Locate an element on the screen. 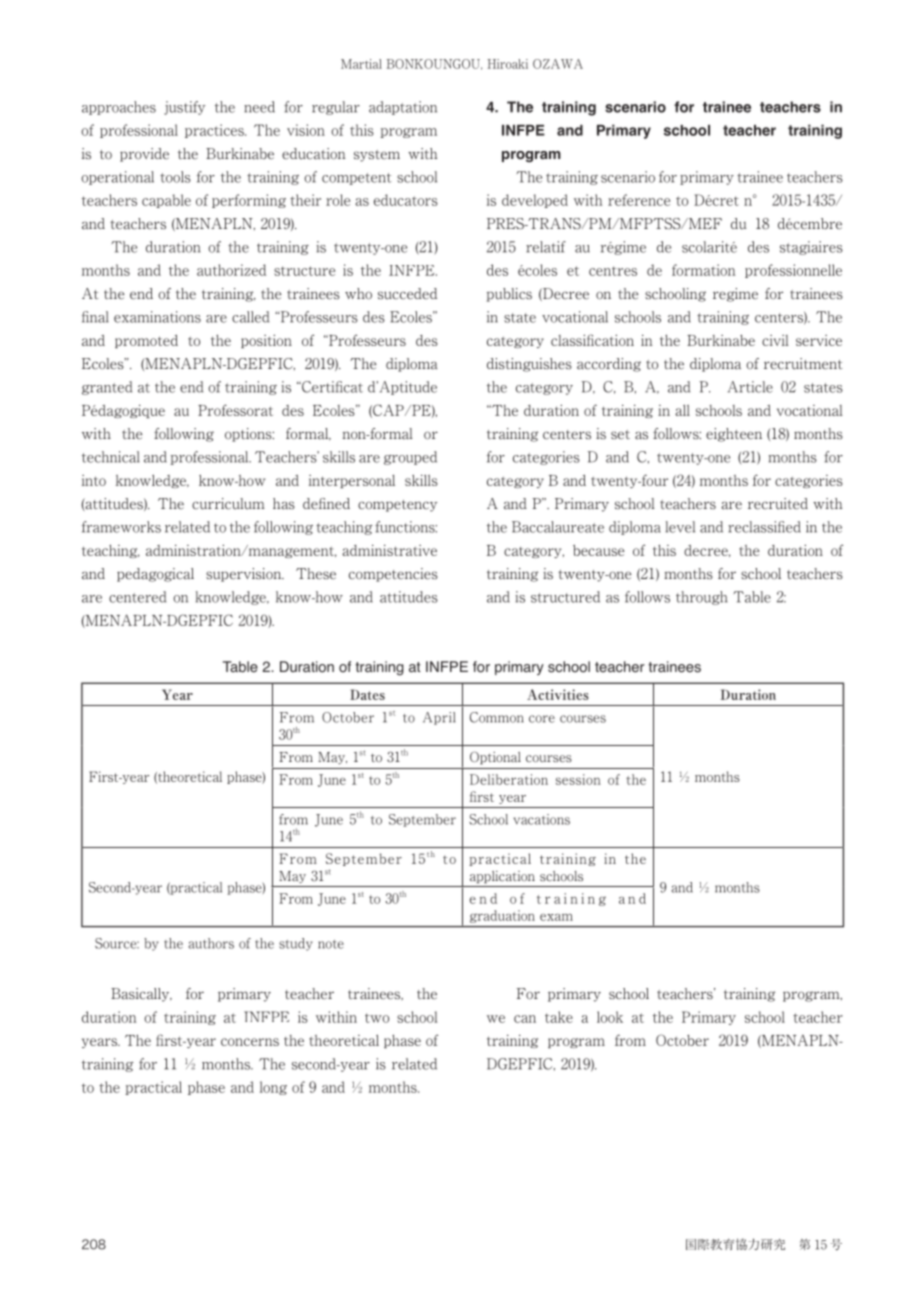  formation is located at coordinates (704, 270).
